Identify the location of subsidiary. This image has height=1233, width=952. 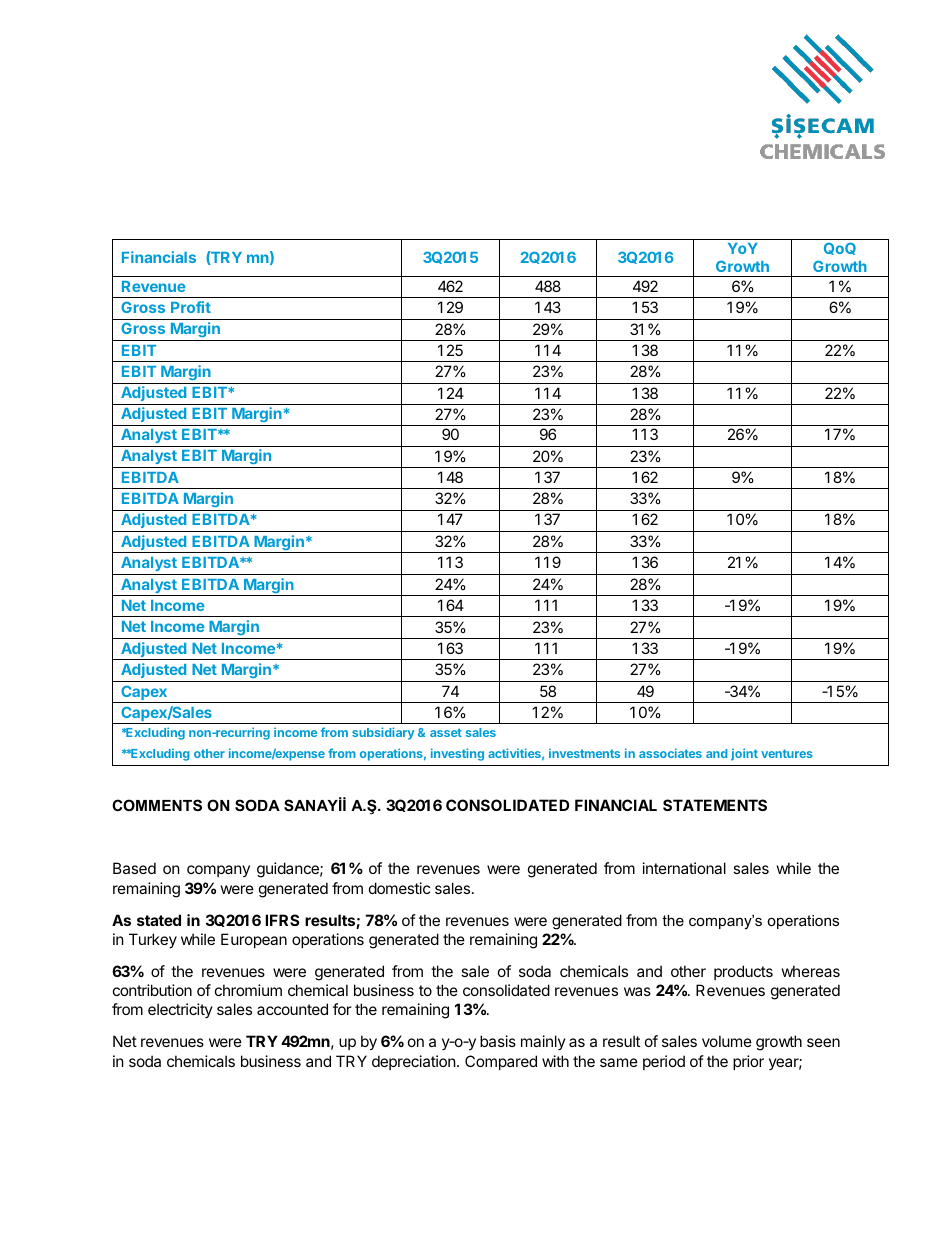
(383, 733).
